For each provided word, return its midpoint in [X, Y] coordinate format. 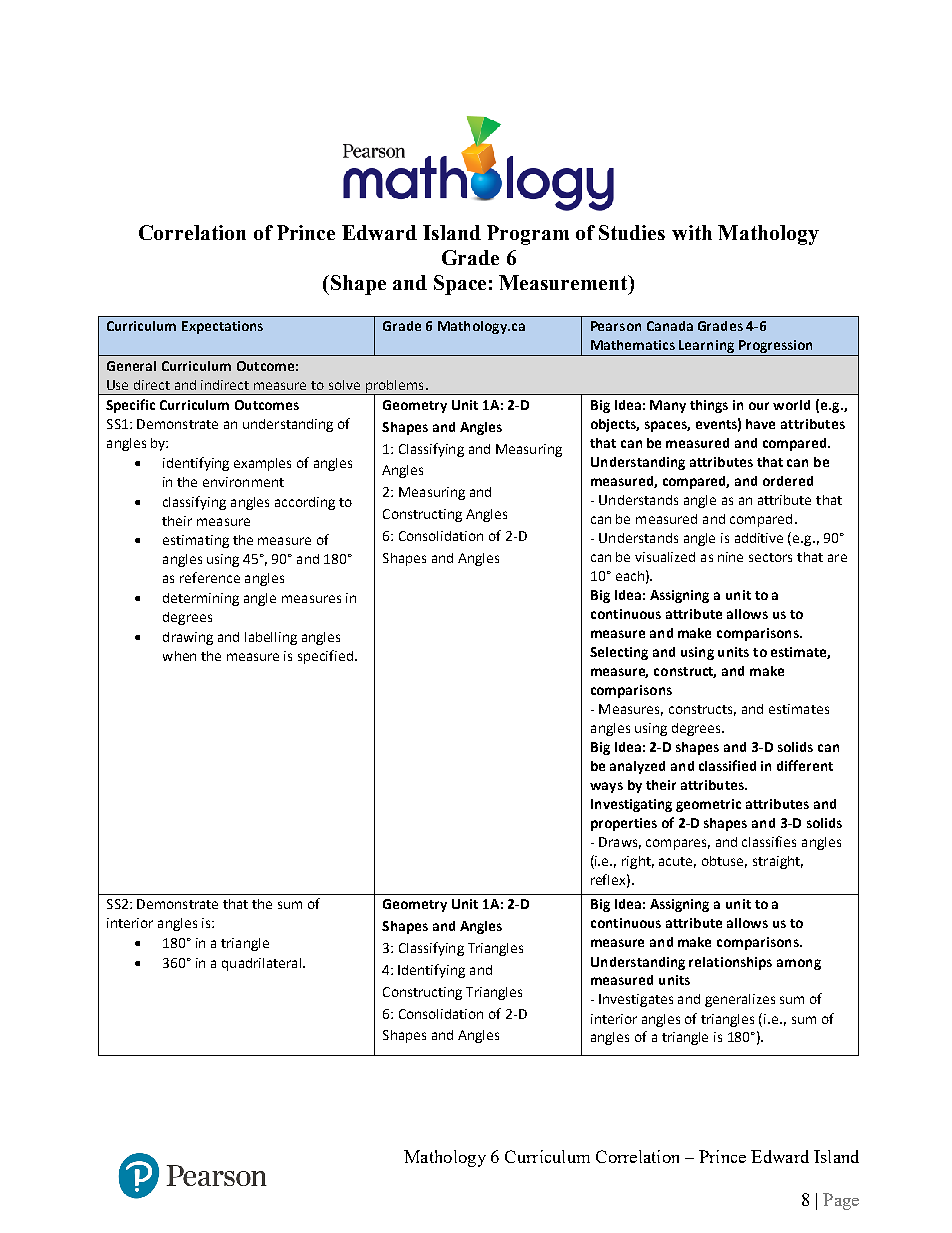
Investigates [636, 1000]
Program [528, 235]
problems [395, 387]
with [692, 232]
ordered [788, 481]
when [179, 656]
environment [243, 482]
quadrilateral [263, 964]
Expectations [222, 327]
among [799, 964]
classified [727, 765]
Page [841, 1201]
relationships [730, 963]
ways [606, 787]
